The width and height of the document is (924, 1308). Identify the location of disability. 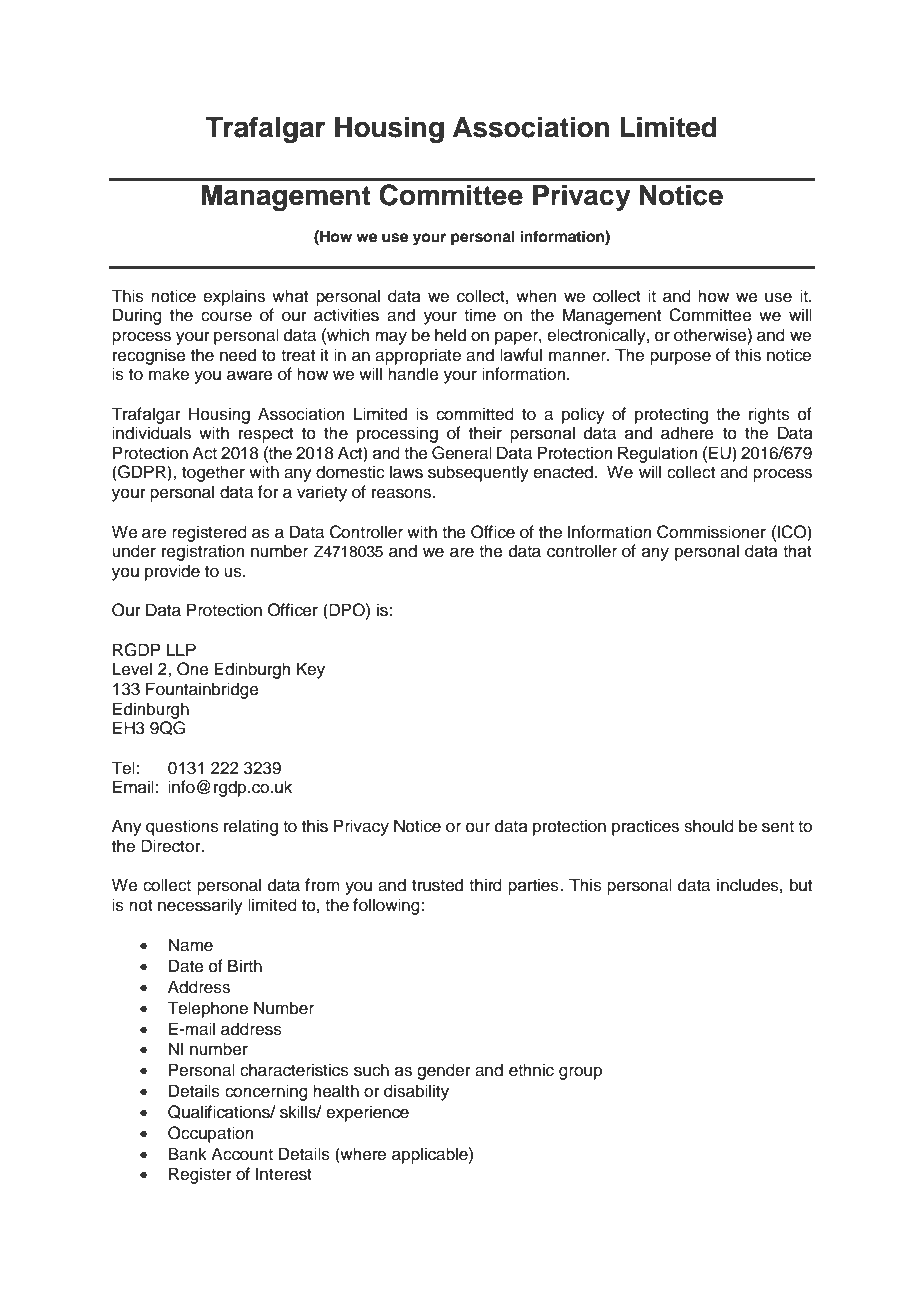
(416, 1092).
